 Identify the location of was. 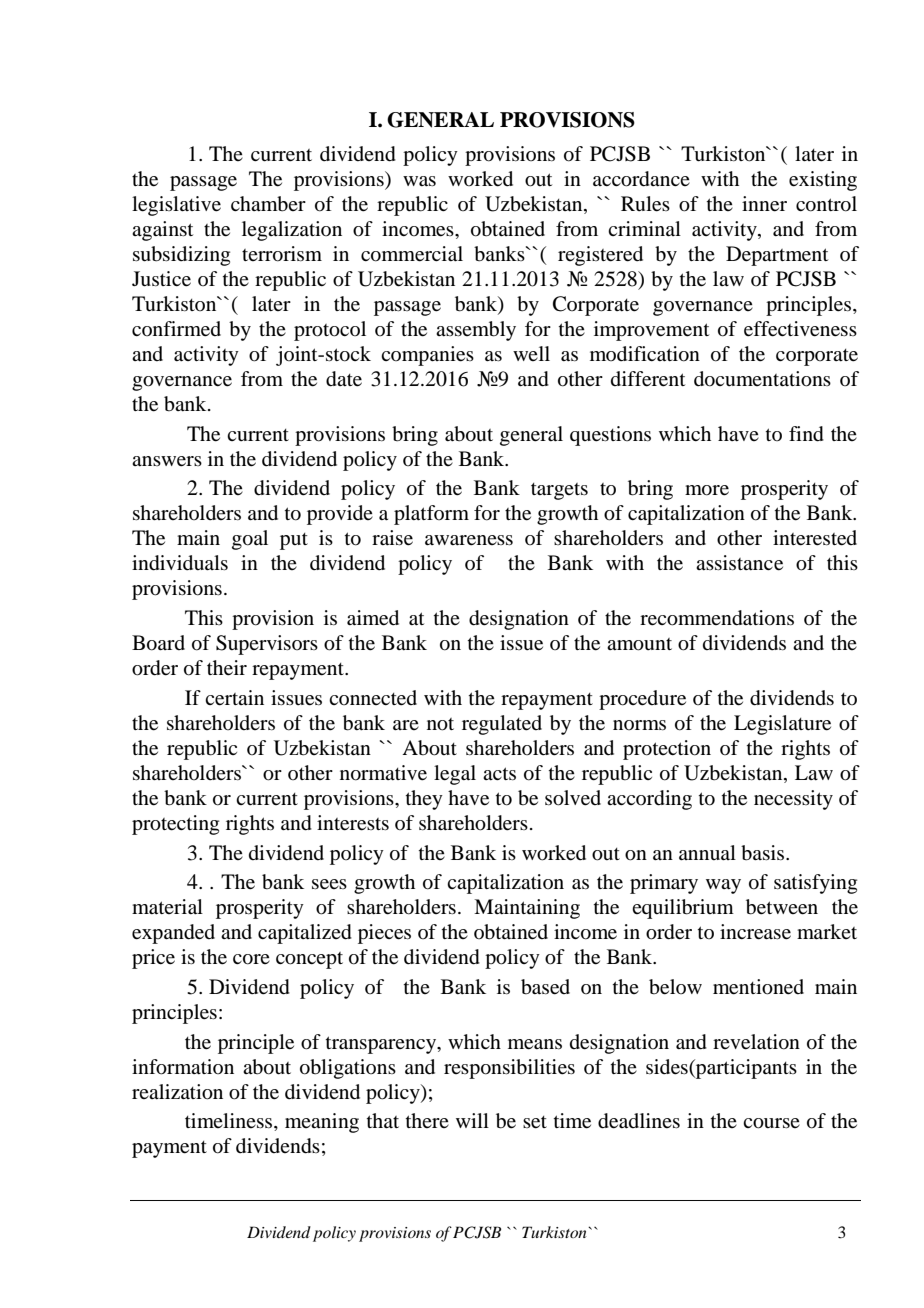
(419, 181).
